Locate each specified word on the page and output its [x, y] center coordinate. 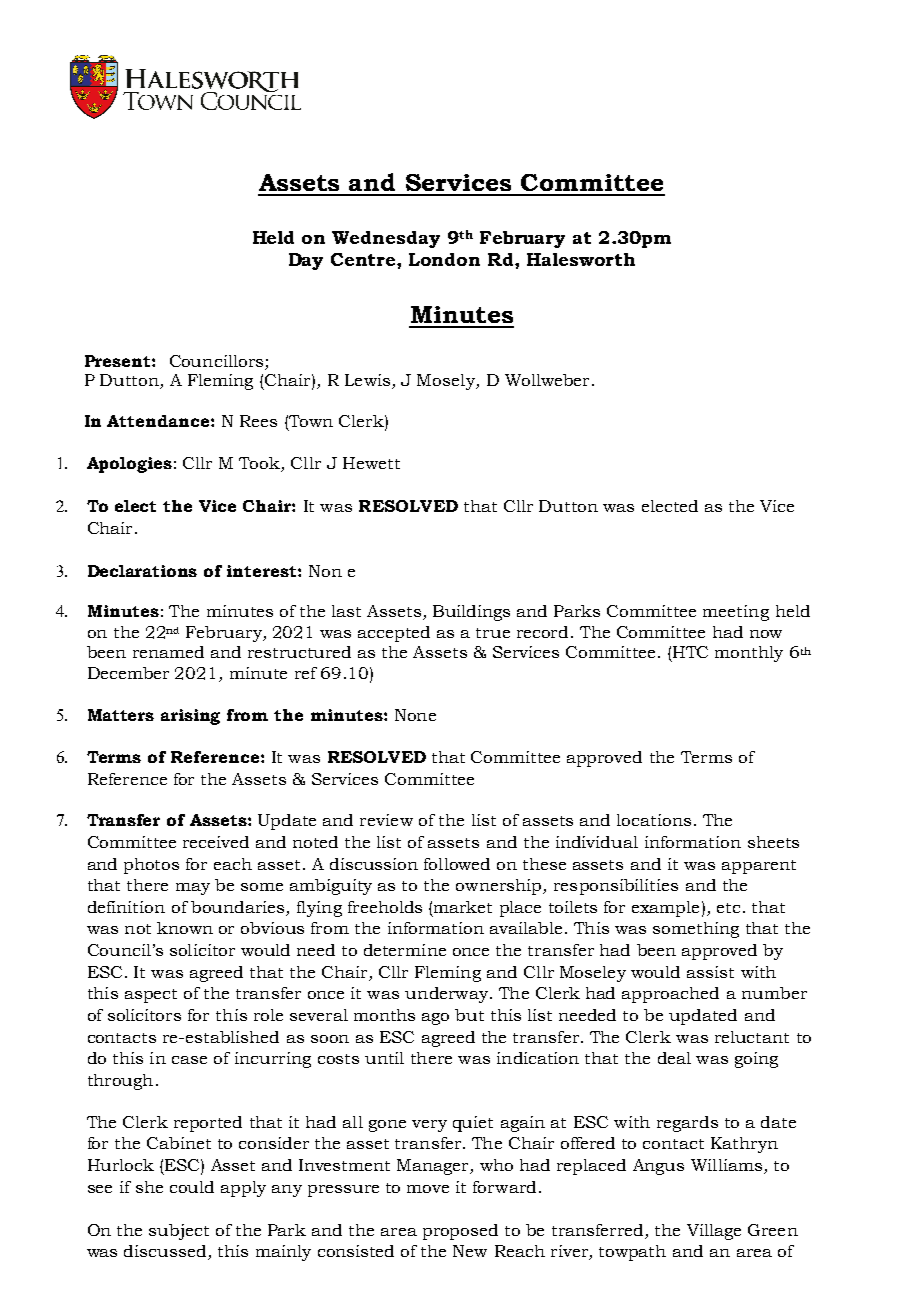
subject [179, 1232]
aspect [151, 996]
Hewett [371, 463]
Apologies [129, 465]
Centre [364, 259]
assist [710, 972]
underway [446, 995]
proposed [460, 1232]
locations [654, 820]
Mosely [447, 382]
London [444, 259]
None [415, 715]
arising [190, 717]
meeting [736, 613]
